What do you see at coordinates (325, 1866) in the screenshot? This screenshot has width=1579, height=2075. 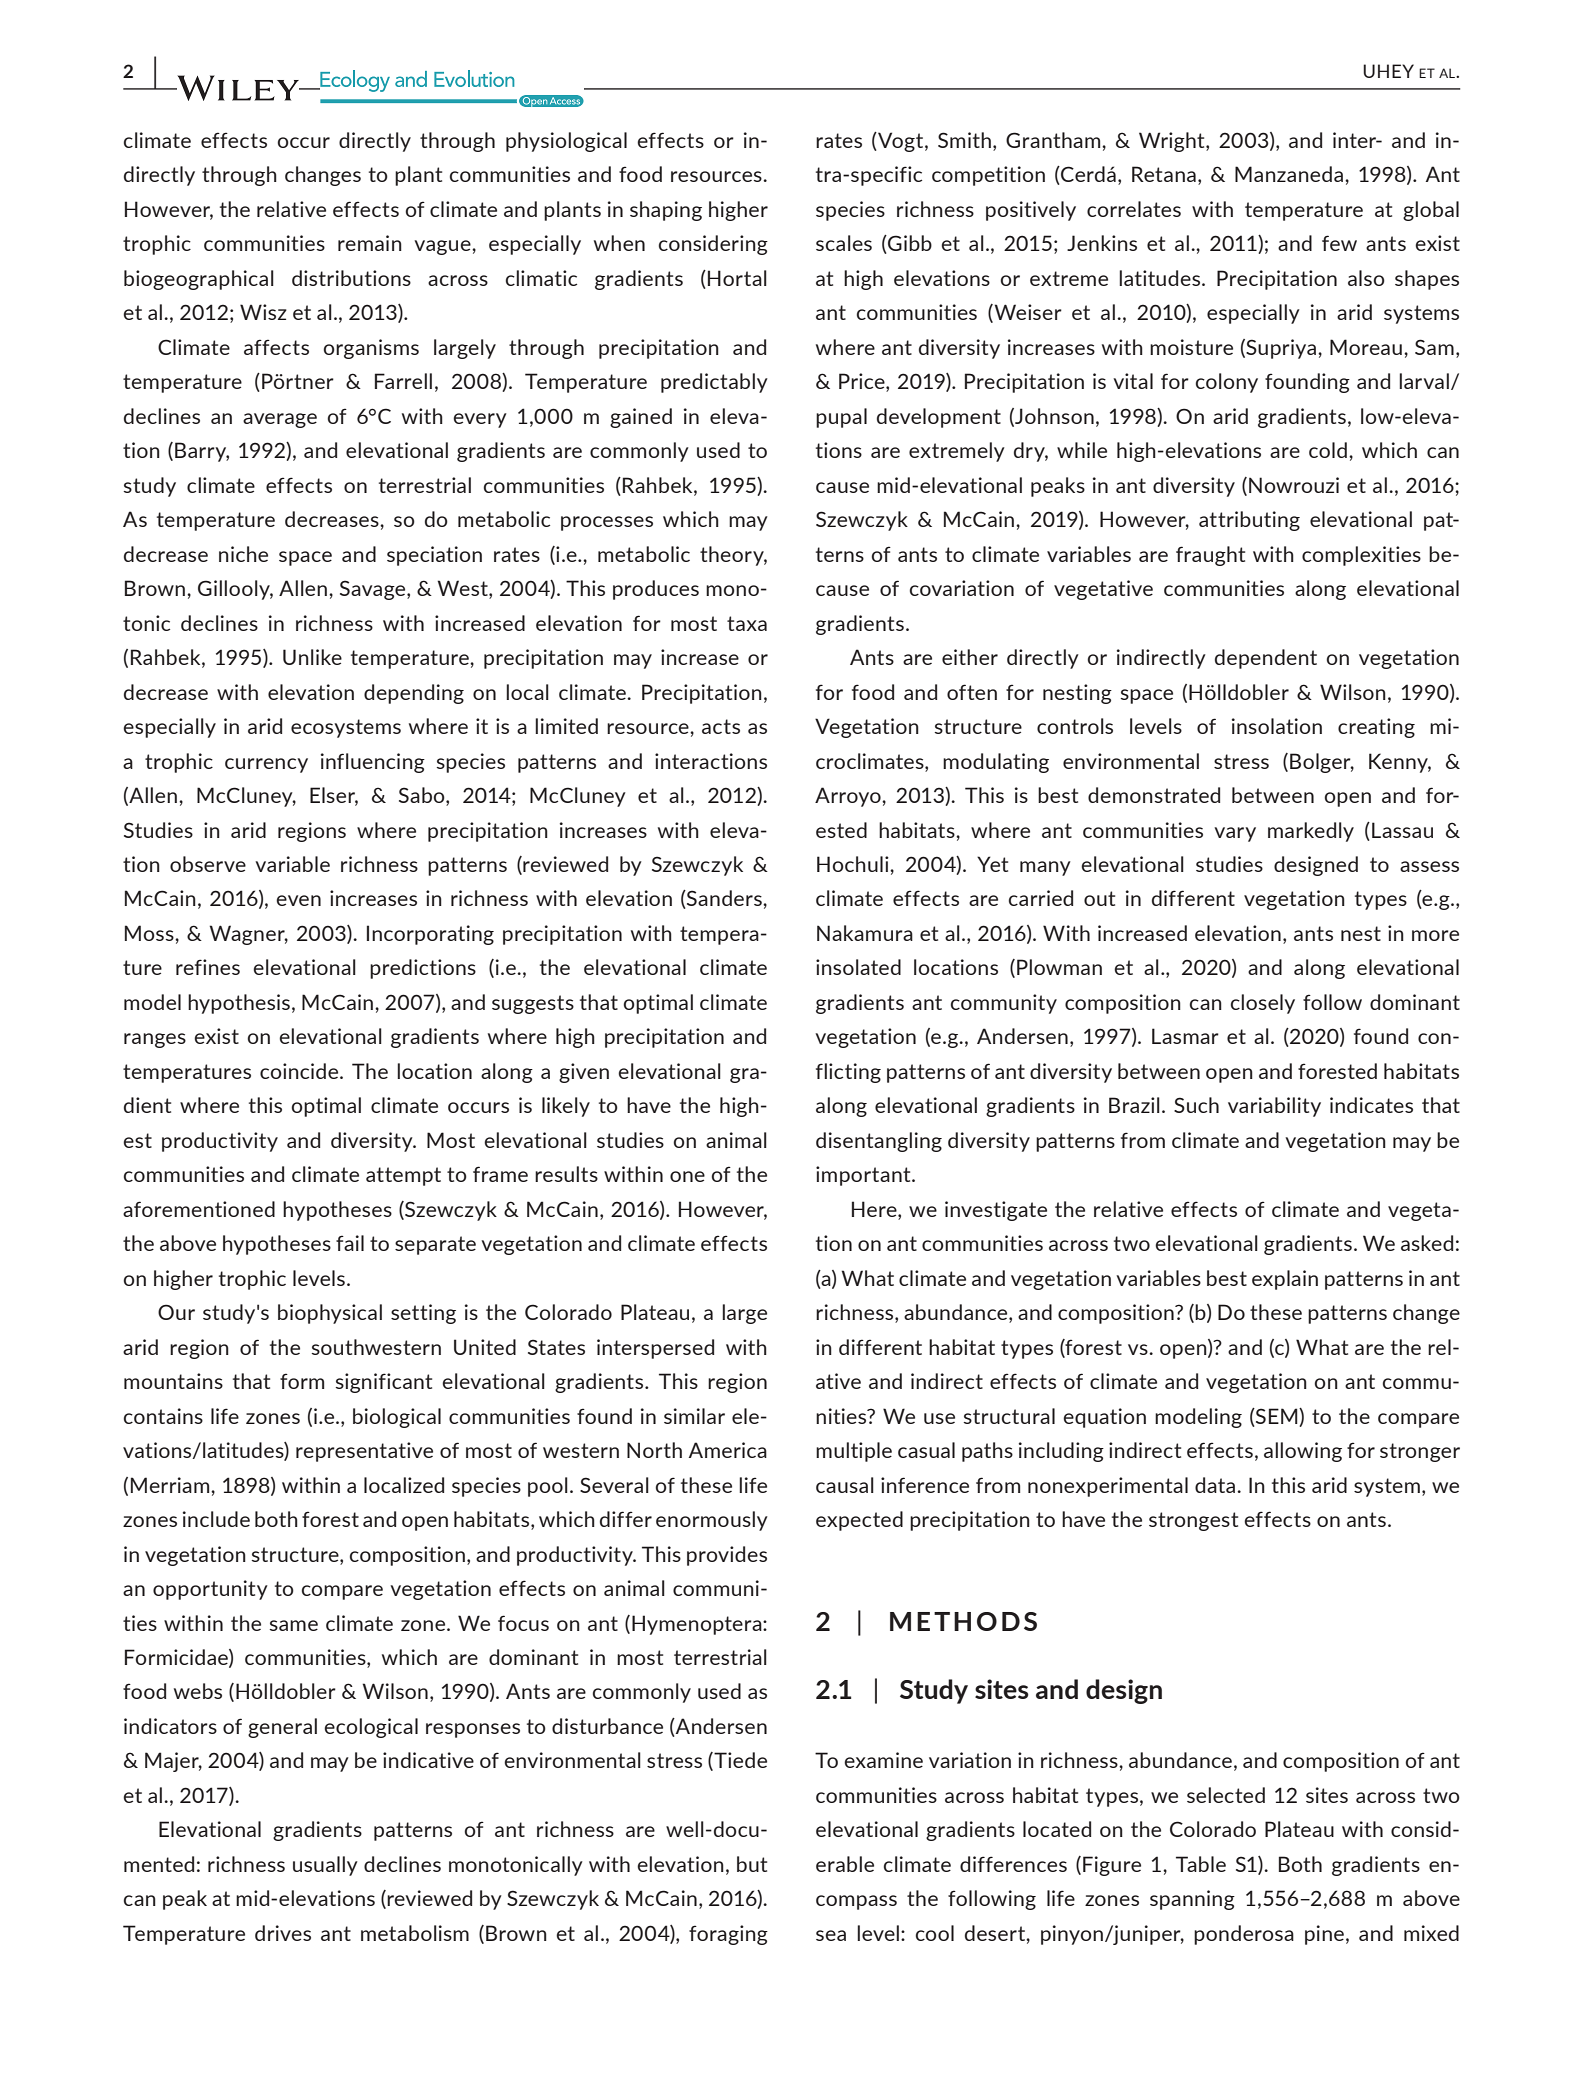 I see `usually` at bounding box center [325, 1866].
